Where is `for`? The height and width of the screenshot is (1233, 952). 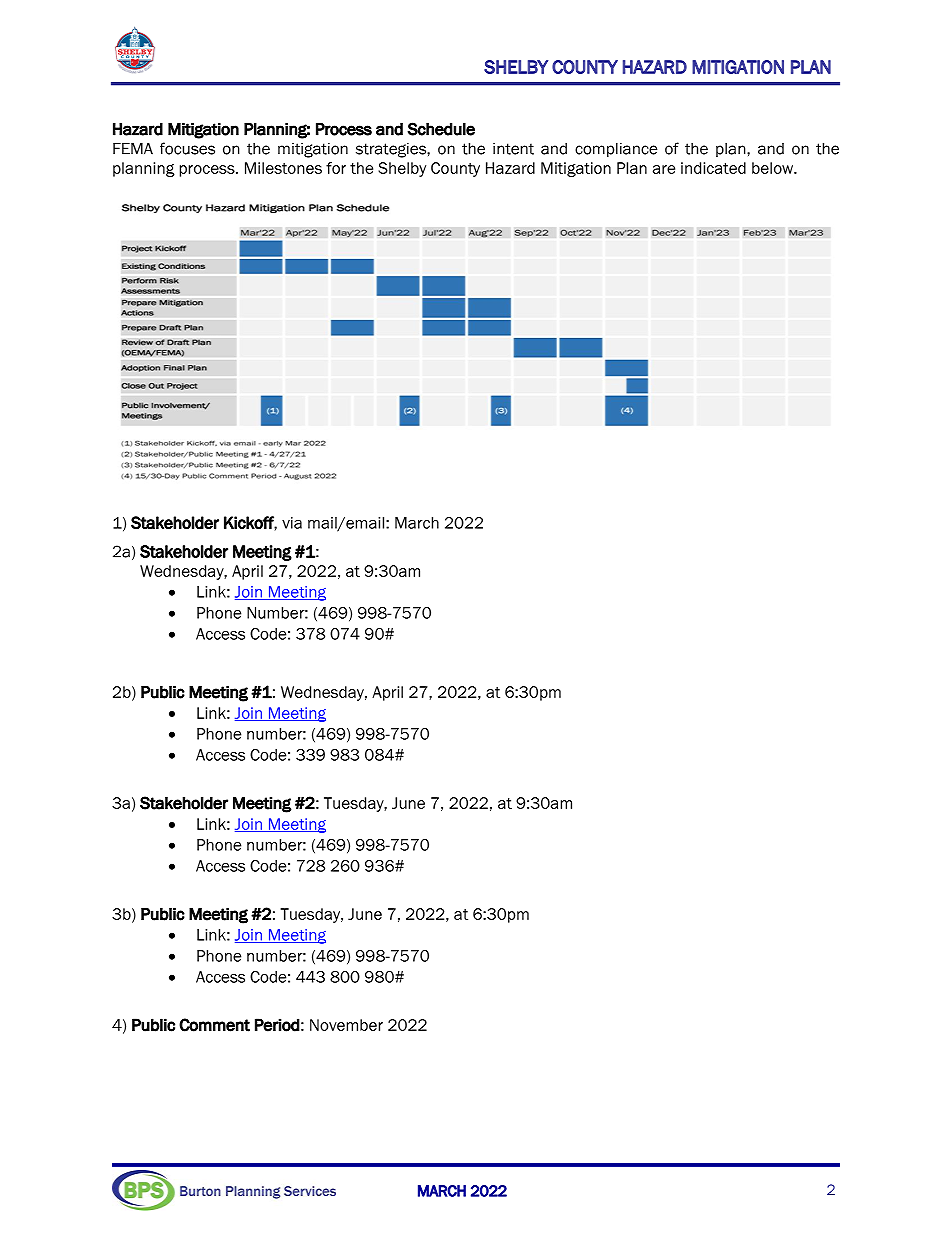
for is located at coordinates (336, 168).
